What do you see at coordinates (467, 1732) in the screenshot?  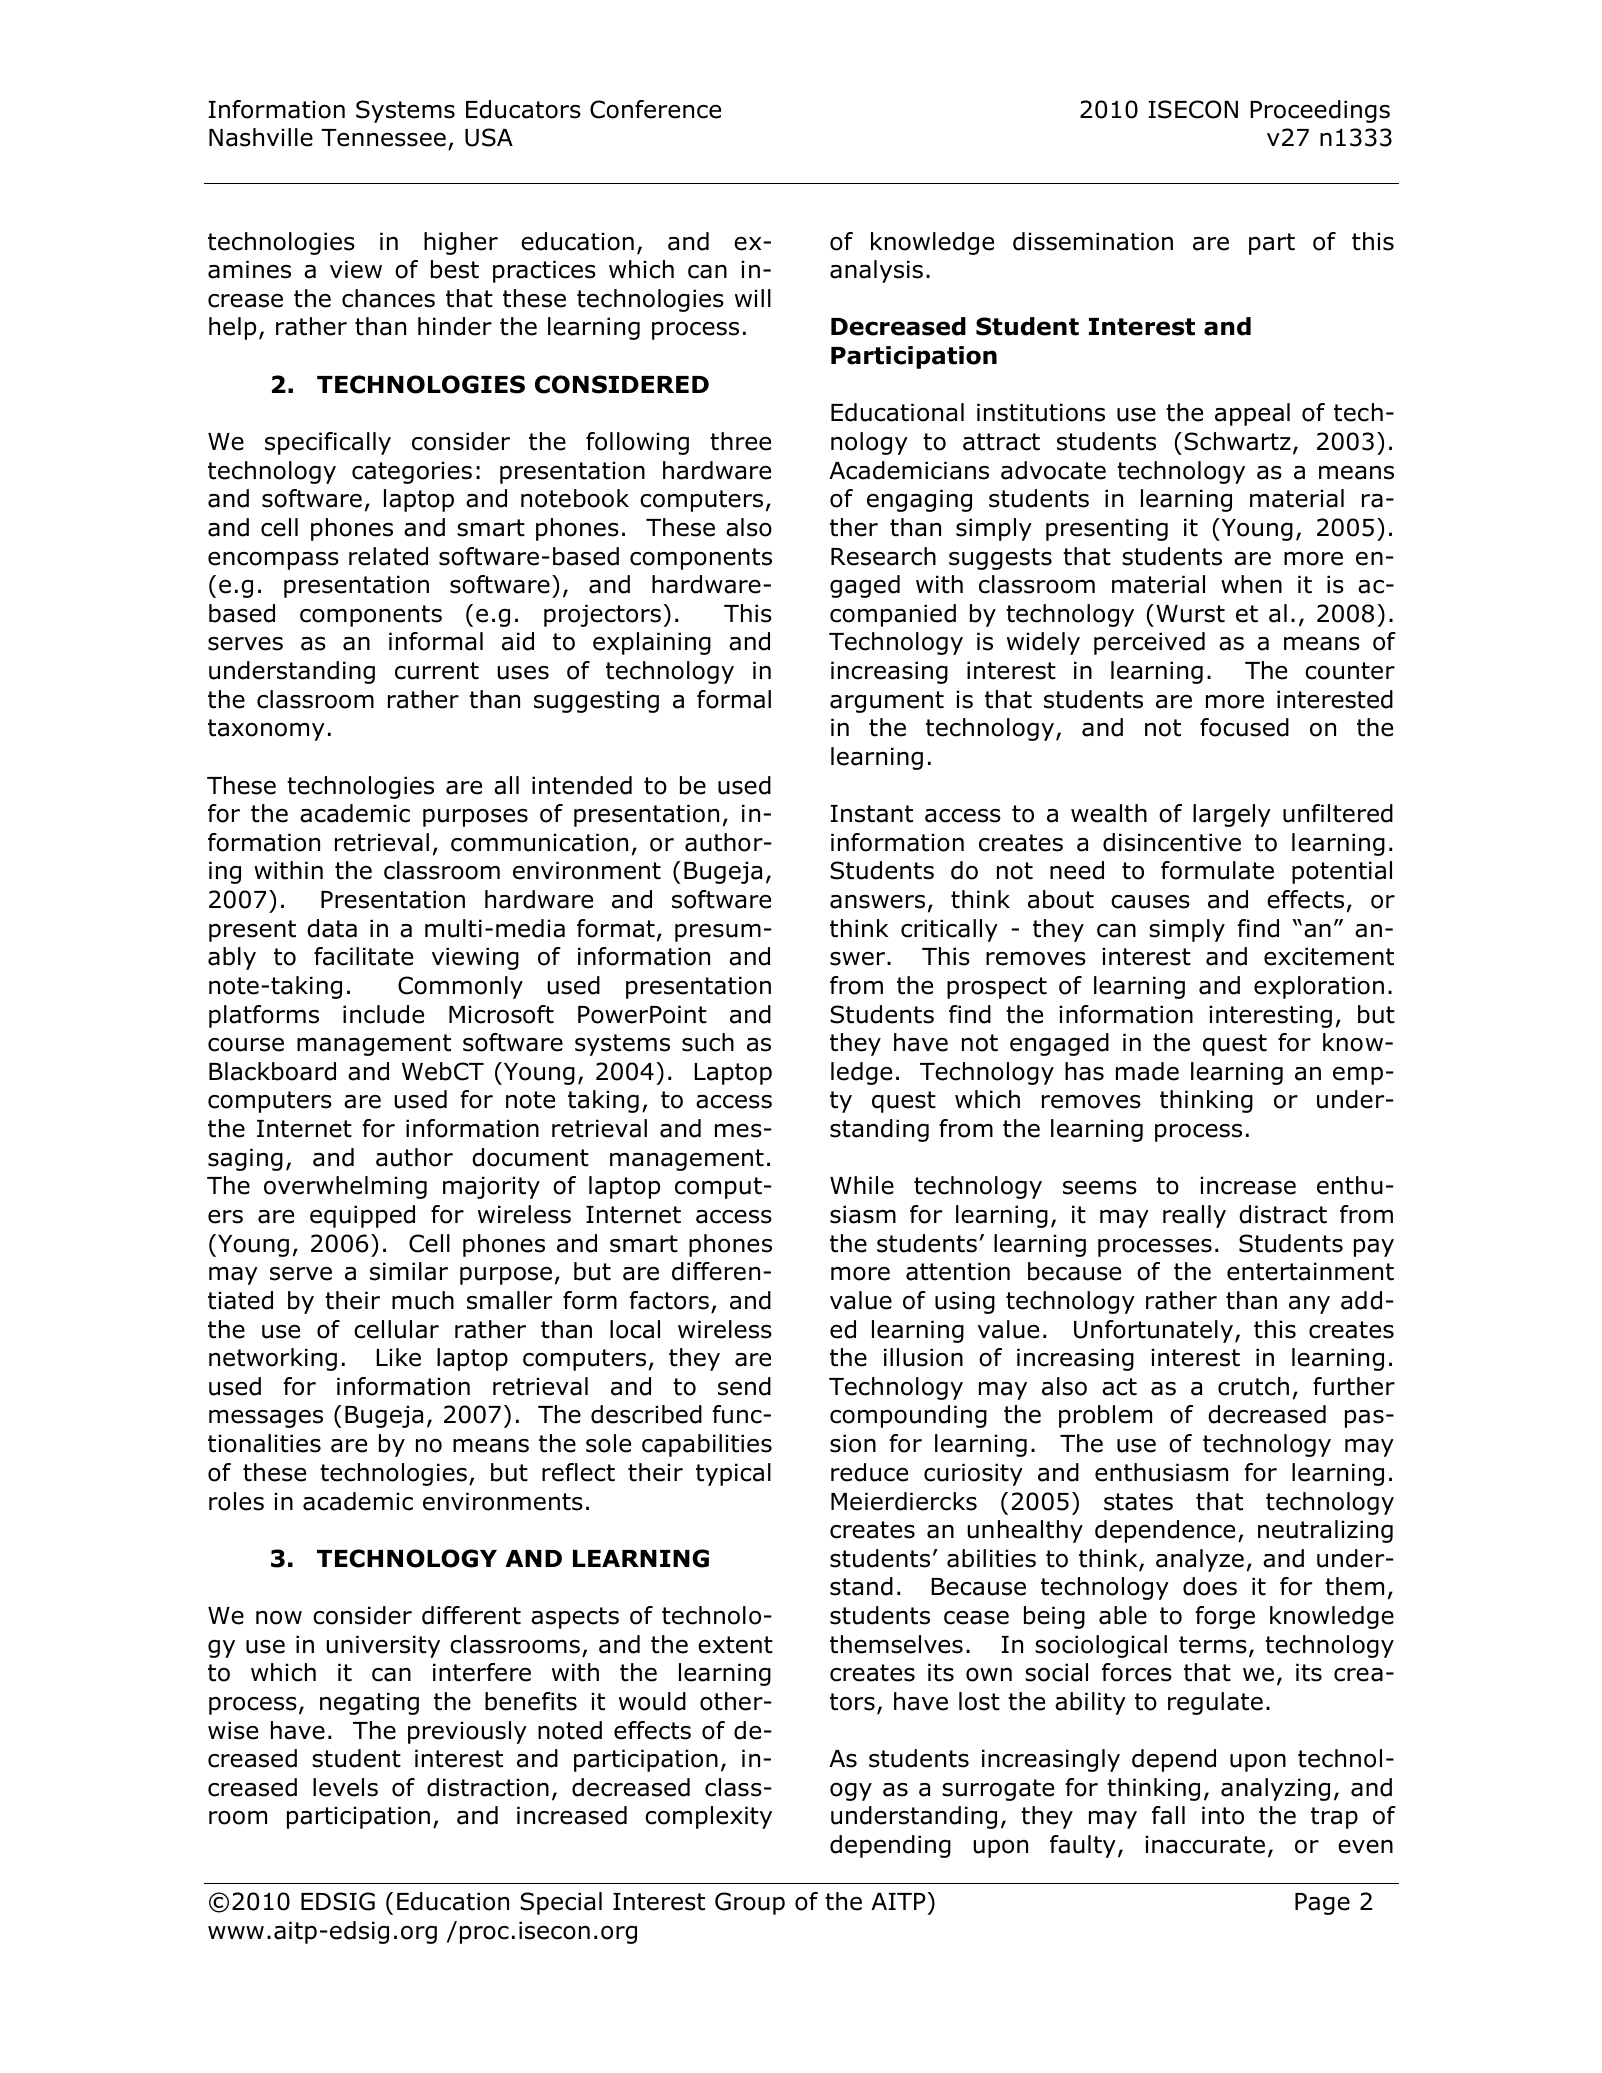 I see `previously` at bounding box center [467, 1732].
